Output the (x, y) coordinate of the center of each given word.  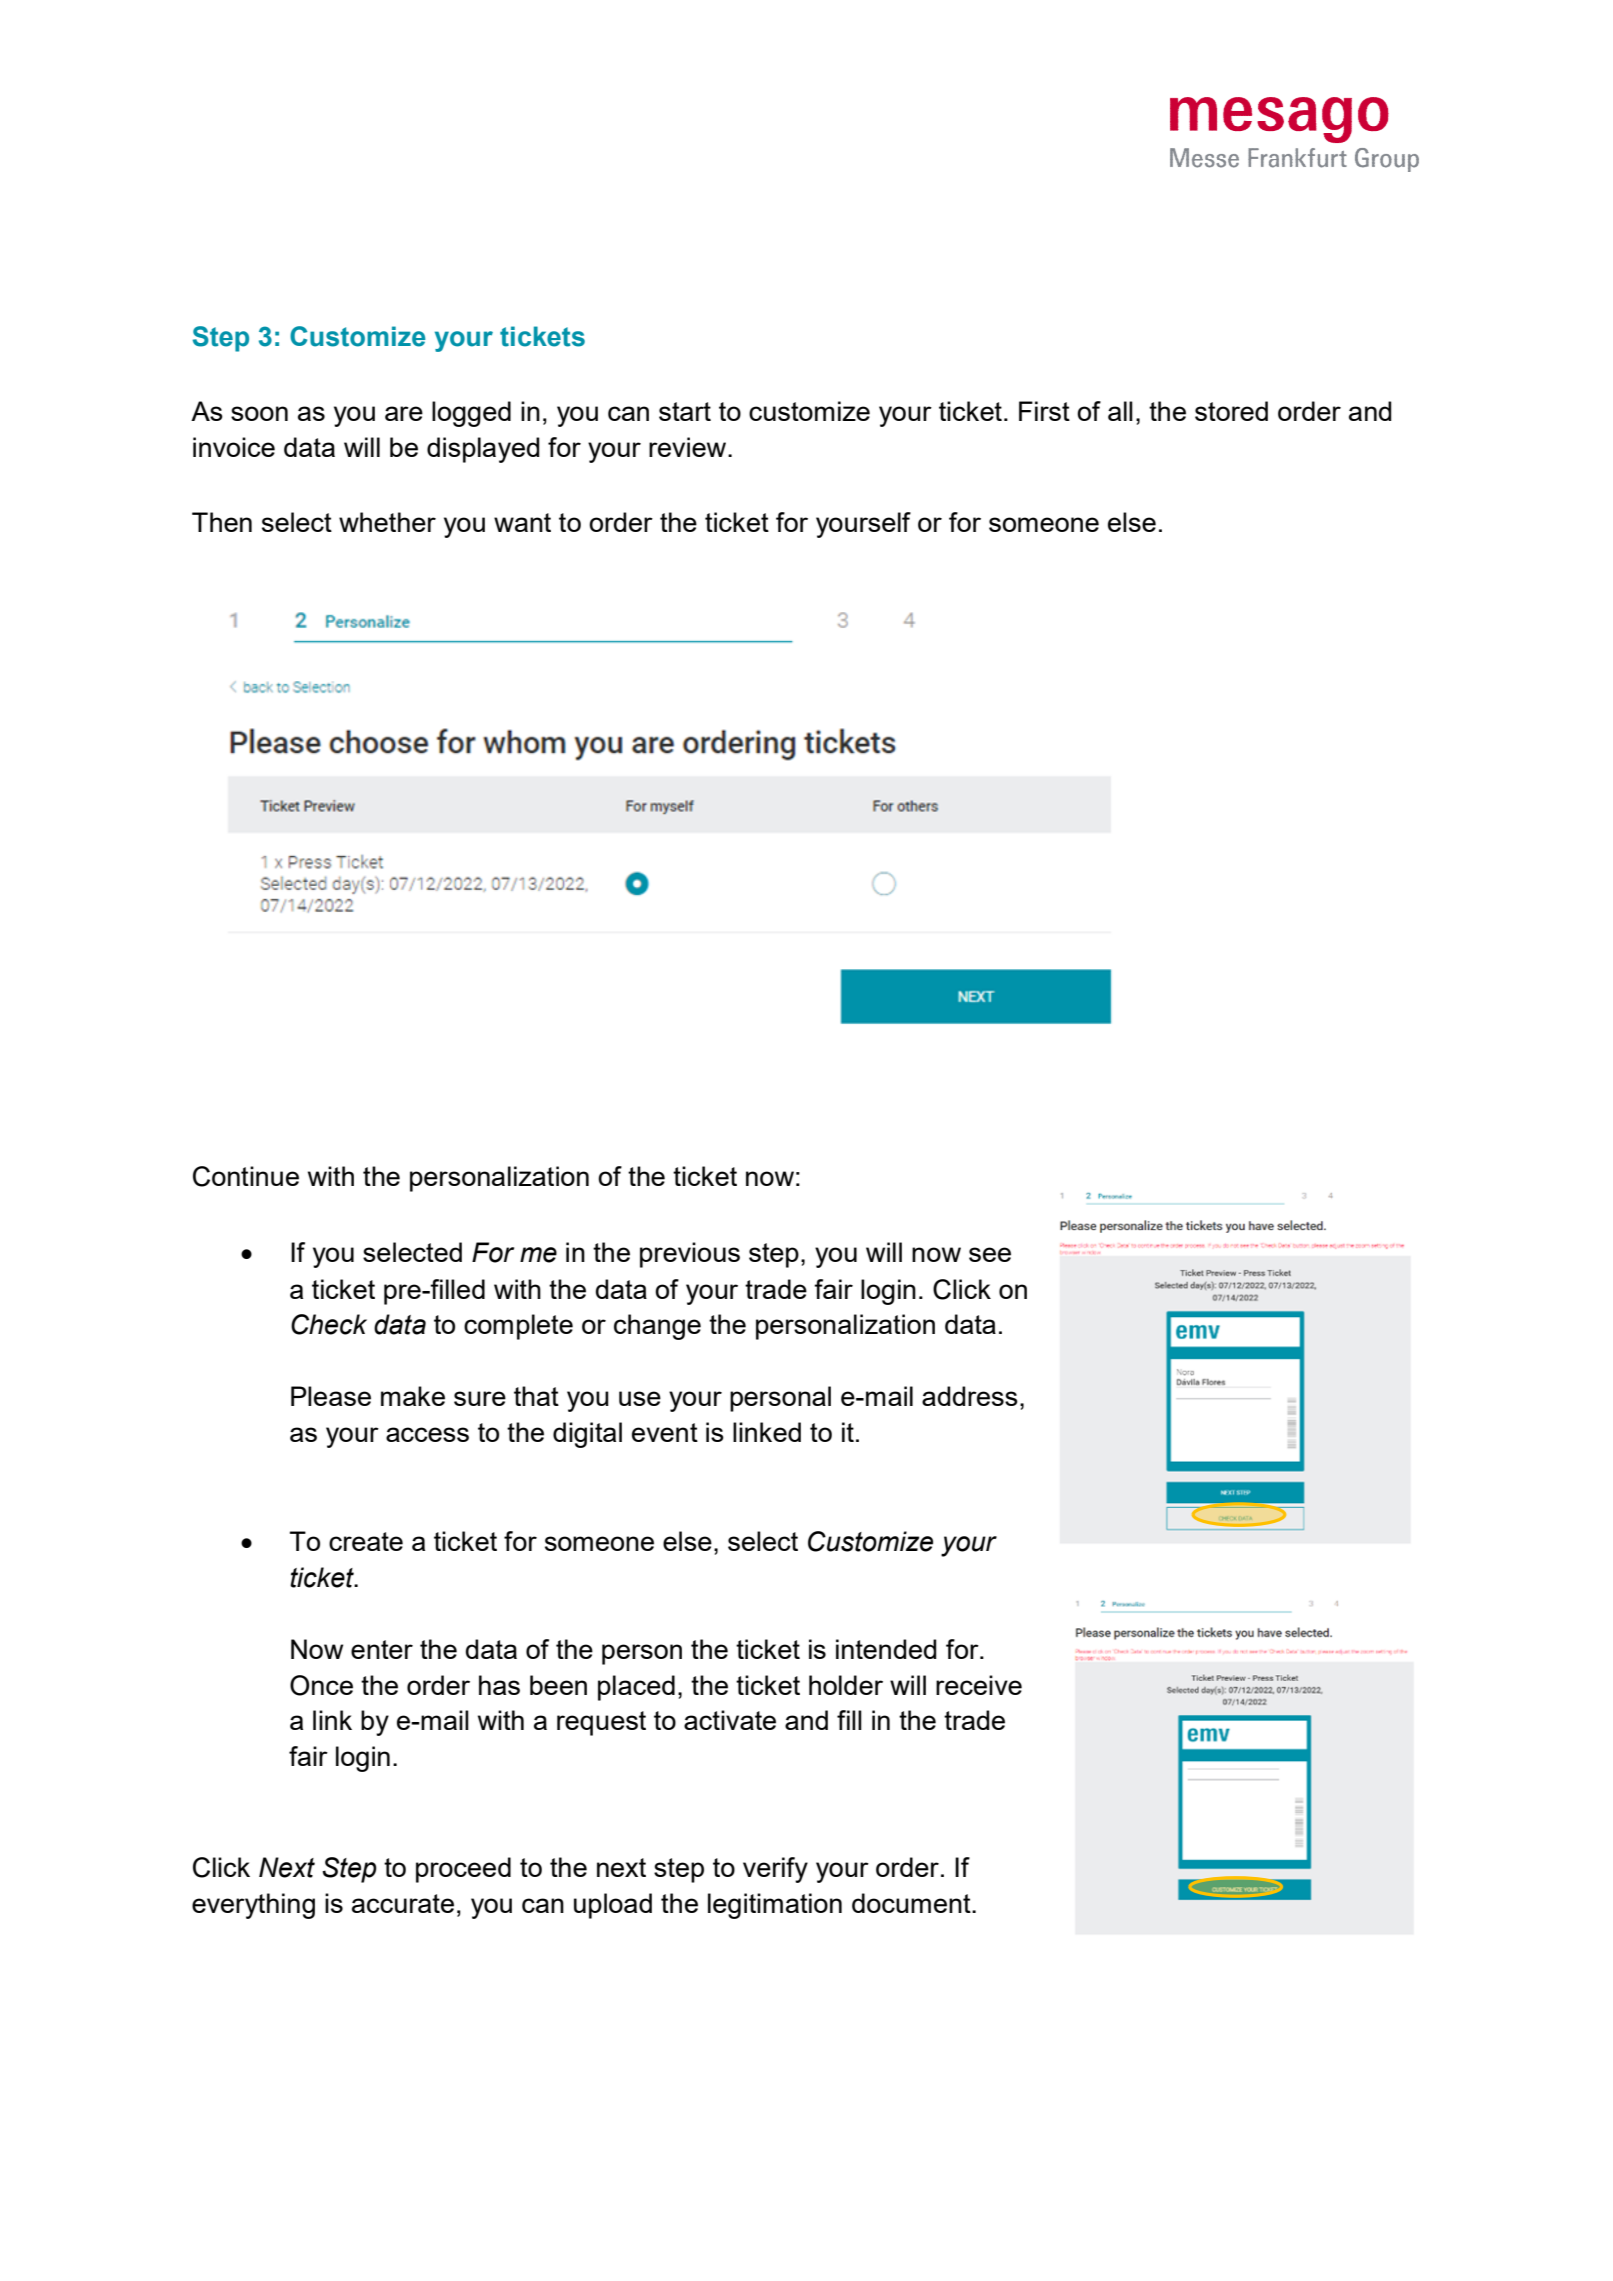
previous (690, 1255)
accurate (403, 1903)
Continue (246, 1176)
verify (775, 1870)
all (1120, 411)
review (689, 447)
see (990, 1254)
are (404, 413)
